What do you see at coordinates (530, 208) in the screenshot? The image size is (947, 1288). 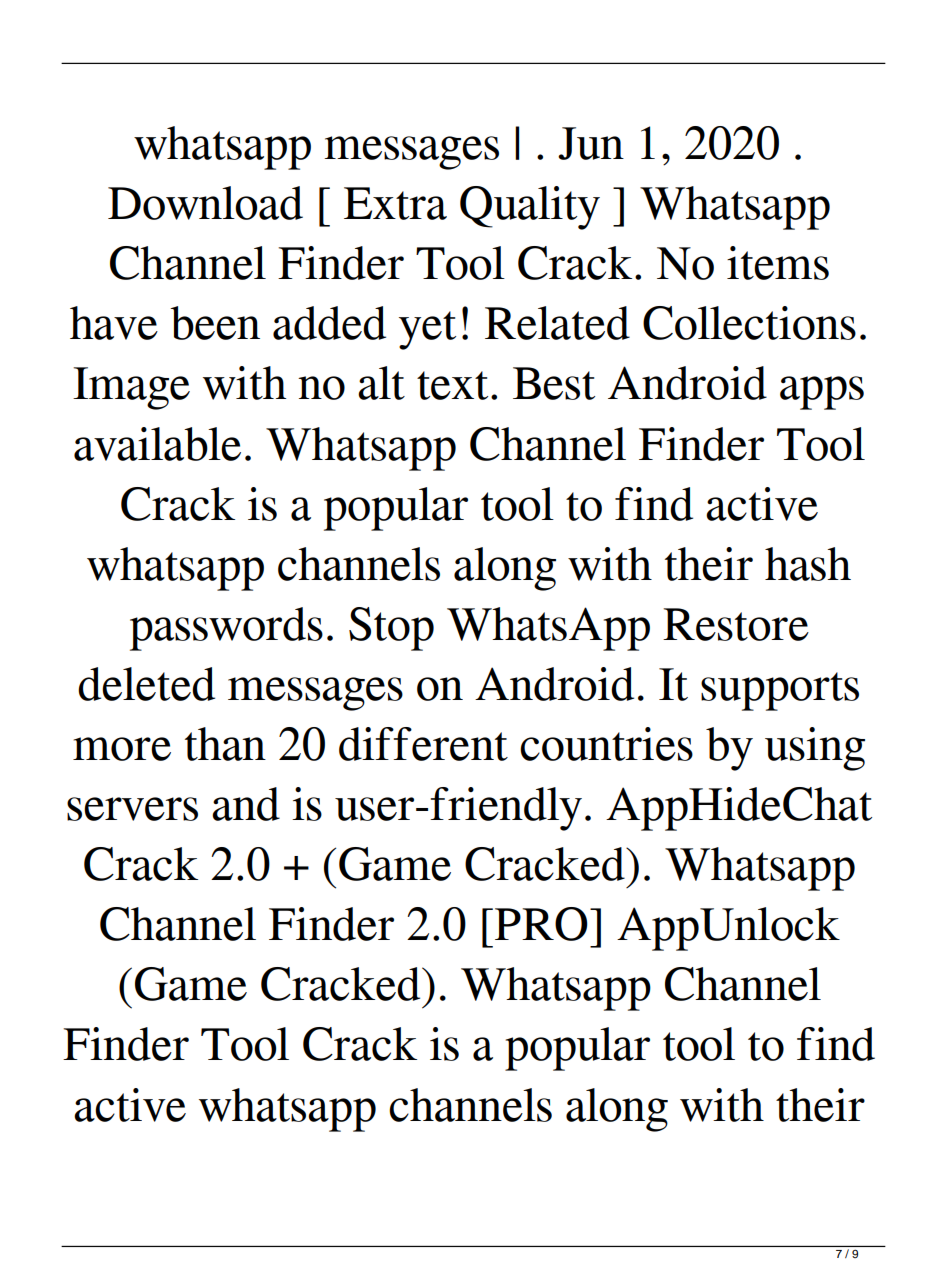 I see `Quality` at bounding box center [530, 208].
